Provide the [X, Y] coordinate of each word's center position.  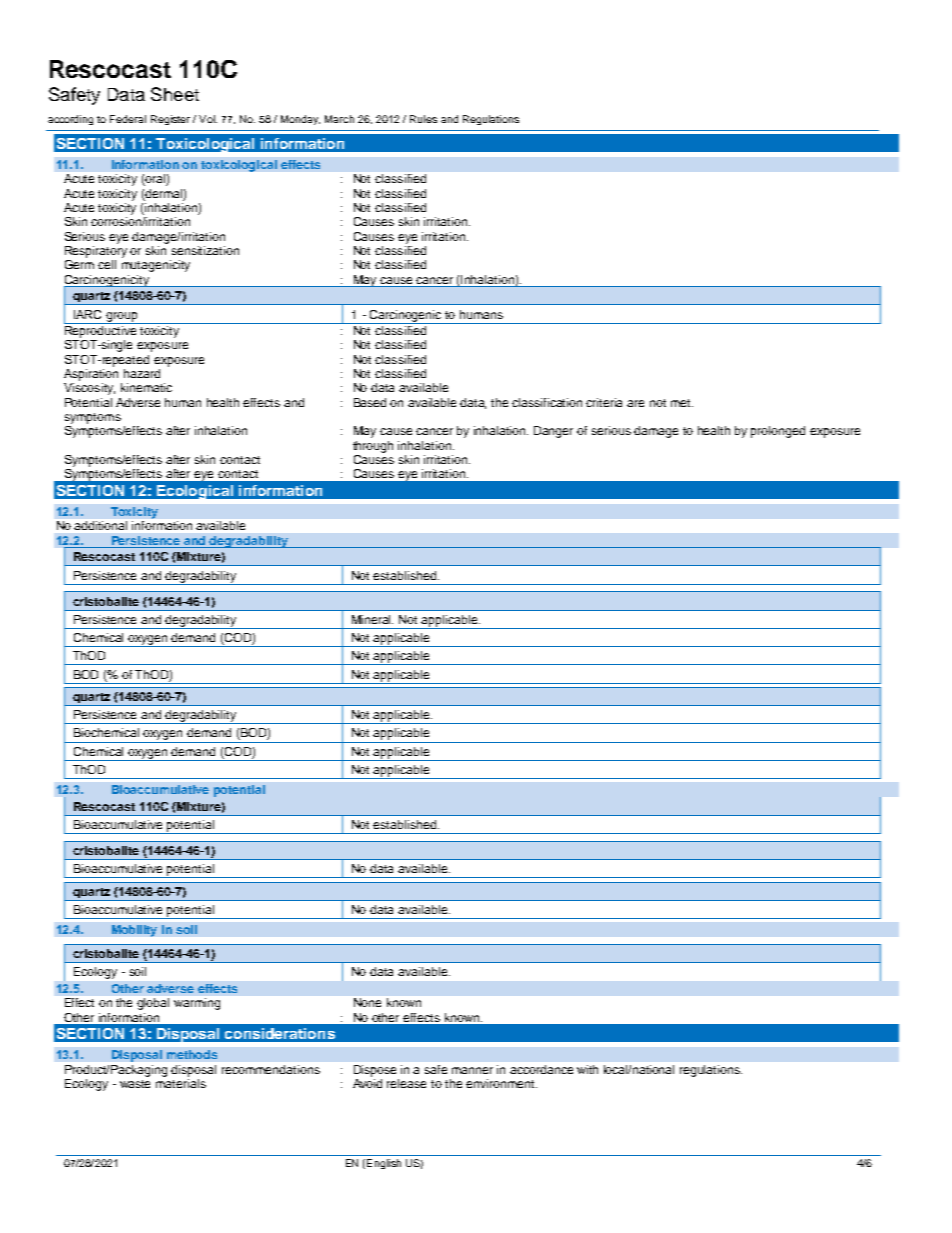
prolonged [778, 432]
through [373, 447]
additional [100, 525]
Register [170, 120]
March [339, 119]
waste [135, 1084]
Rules [423, 119]
